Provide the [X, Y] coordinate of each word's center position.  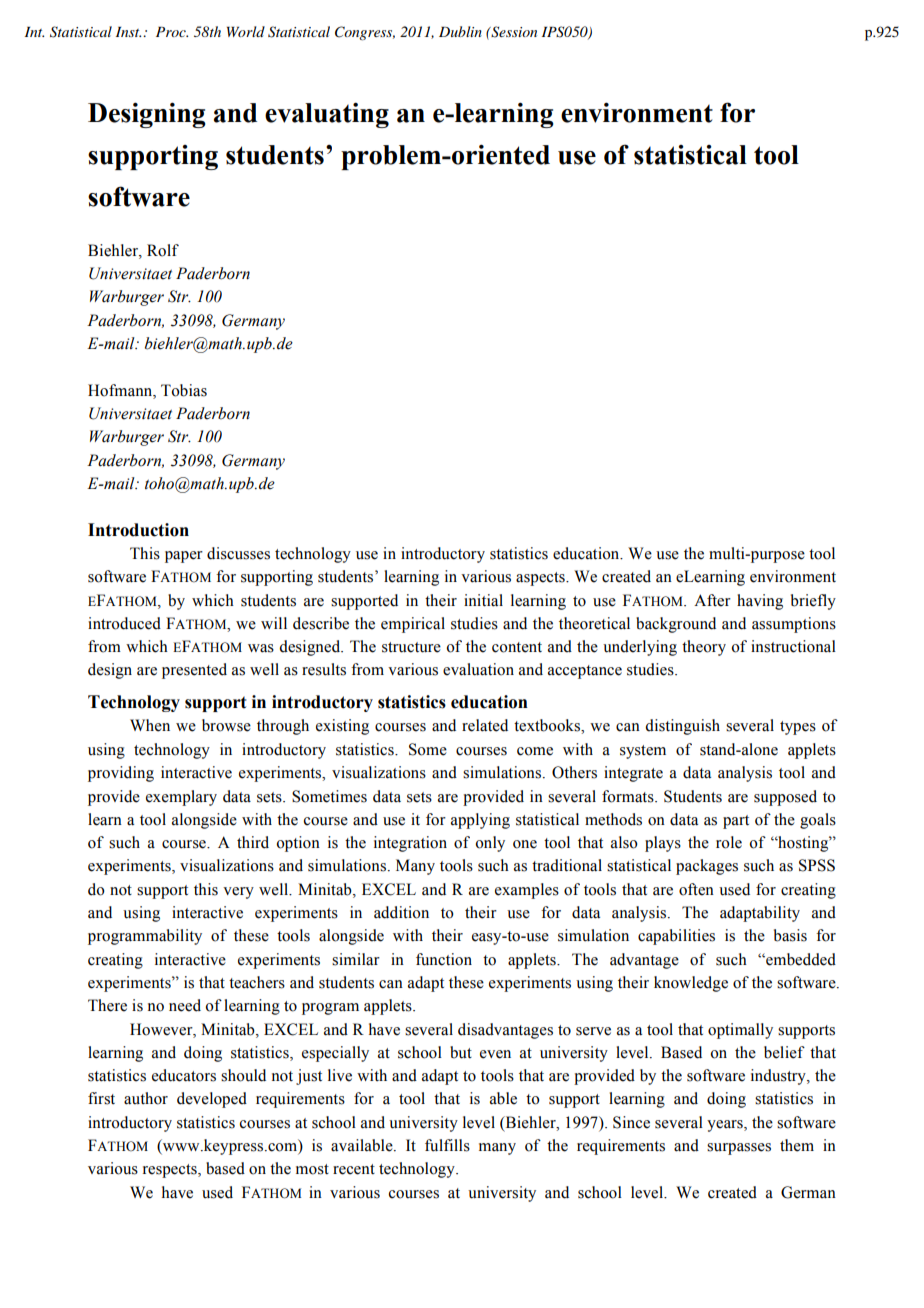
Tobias [184, 390]
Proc [172, 32]
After [712, 600]
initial [483, 600]
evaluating [327, 115]
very [238, 893]
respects [171, 1171]
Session [513, 32]
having [760, 602]
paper [184, 557]
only [490, 844]
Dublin [460, 31]
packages [707, 867]
